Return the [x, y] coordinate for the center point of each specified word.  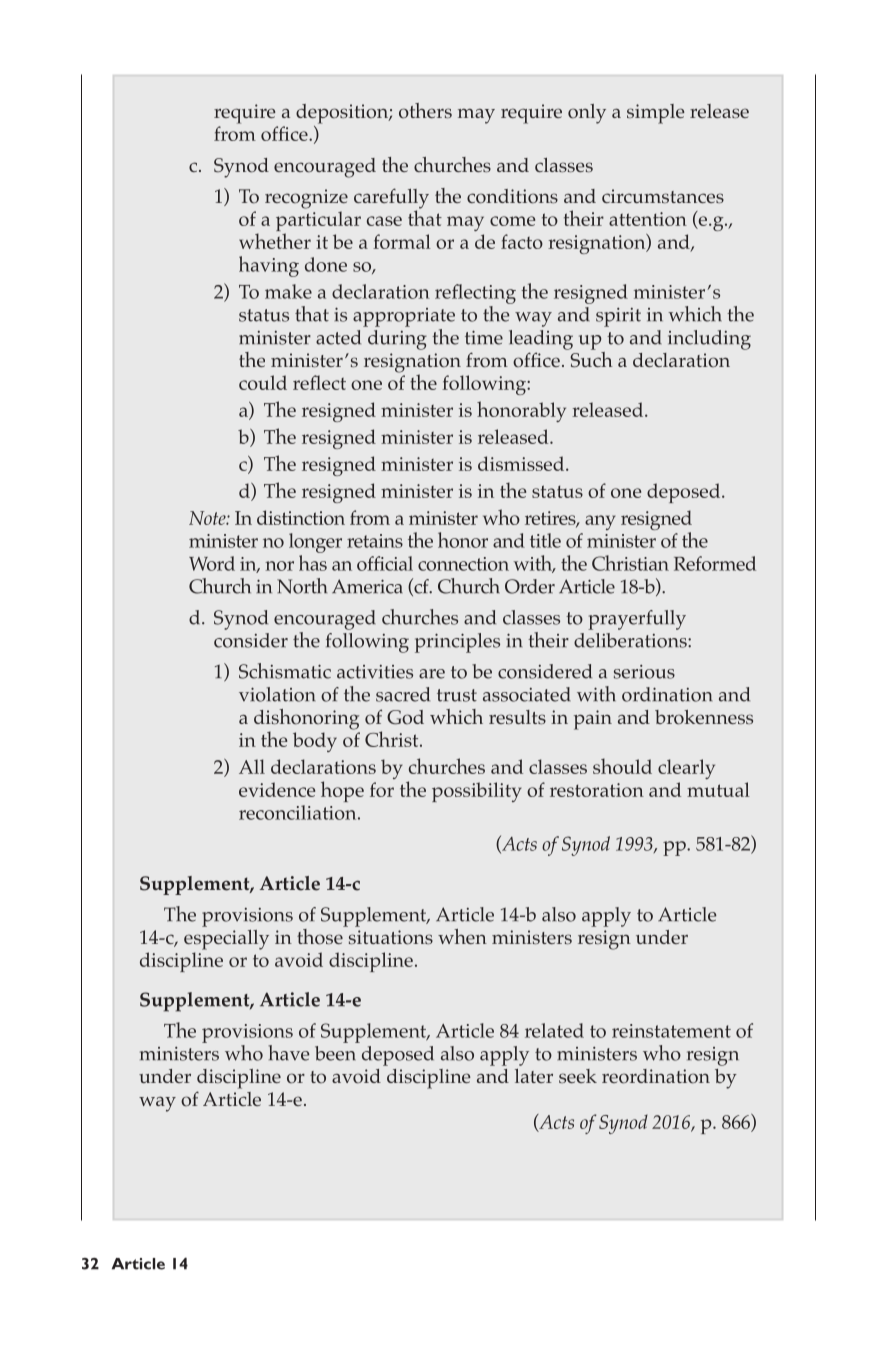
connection [463, 564]
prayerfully [637, 620]
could [263, 382]
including [709, 340]
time [484, 337]
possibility [477, 792]
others [425, 111]
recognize [306, 199]
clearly [686, 769]
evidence [277, 789]
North [302, 586]
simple [656, 114]
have [289, 1053]
